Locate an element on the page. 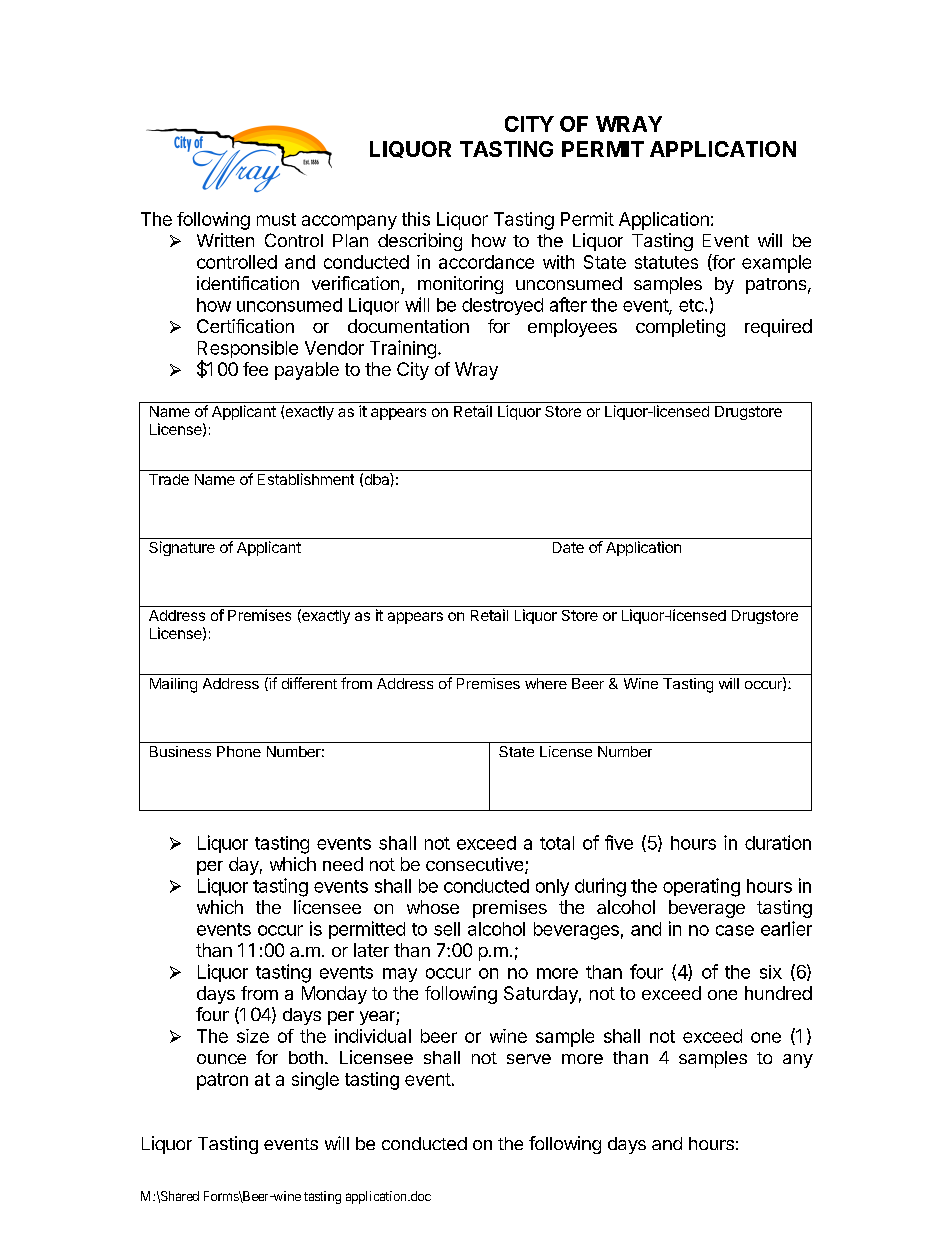  serve is located at coordinates (529, 1059).
